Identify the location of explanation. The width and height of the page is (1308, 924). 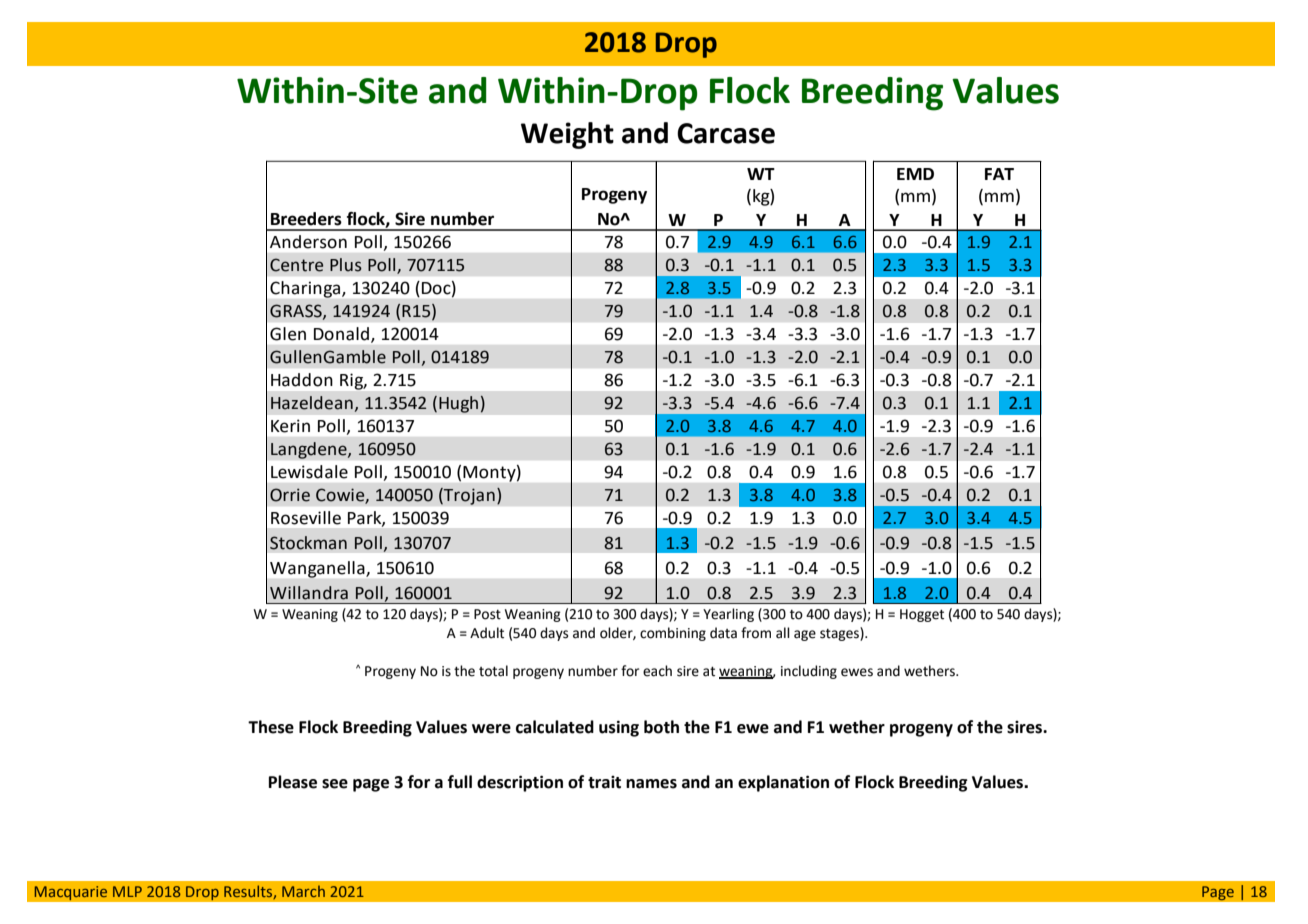
(783, 783).
